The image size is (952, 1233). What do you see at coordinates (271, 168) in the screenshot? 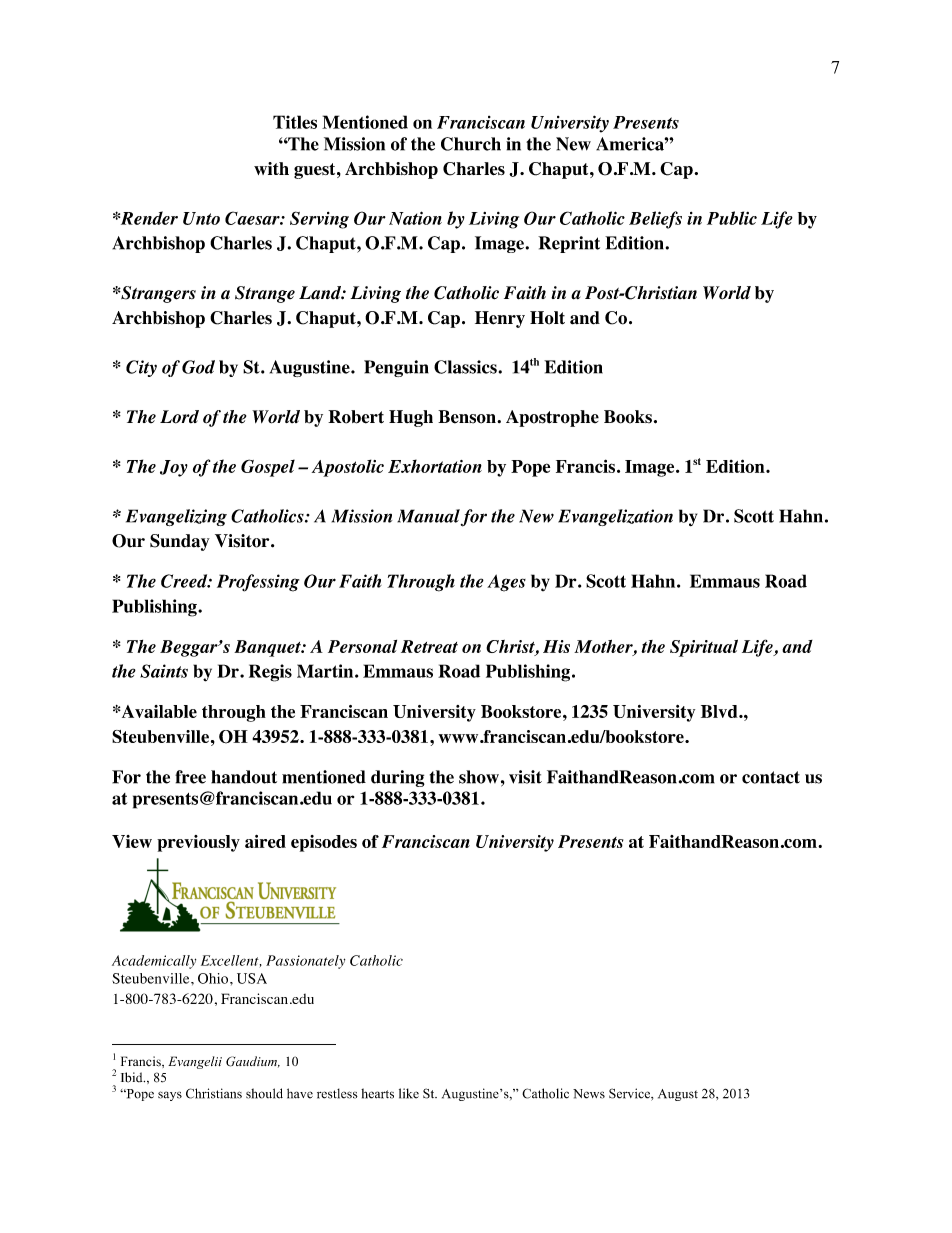
I see `with` at bounding box center [271, 168].
